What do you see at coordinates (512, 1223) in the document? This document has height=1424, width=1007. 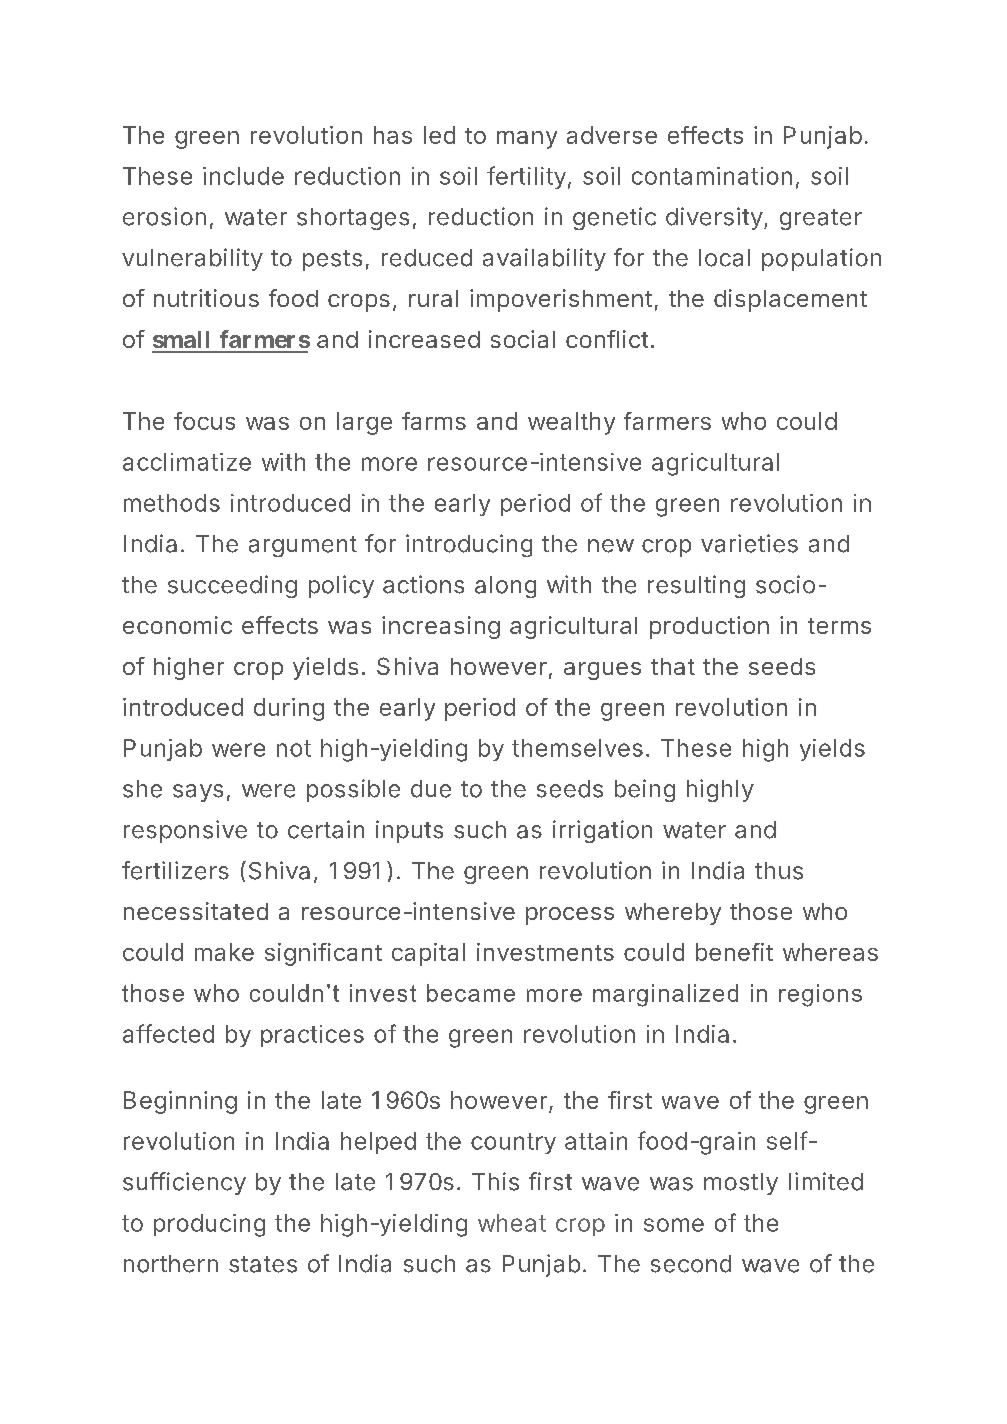 I see `wheat` at bounding box center [512, 1223].
